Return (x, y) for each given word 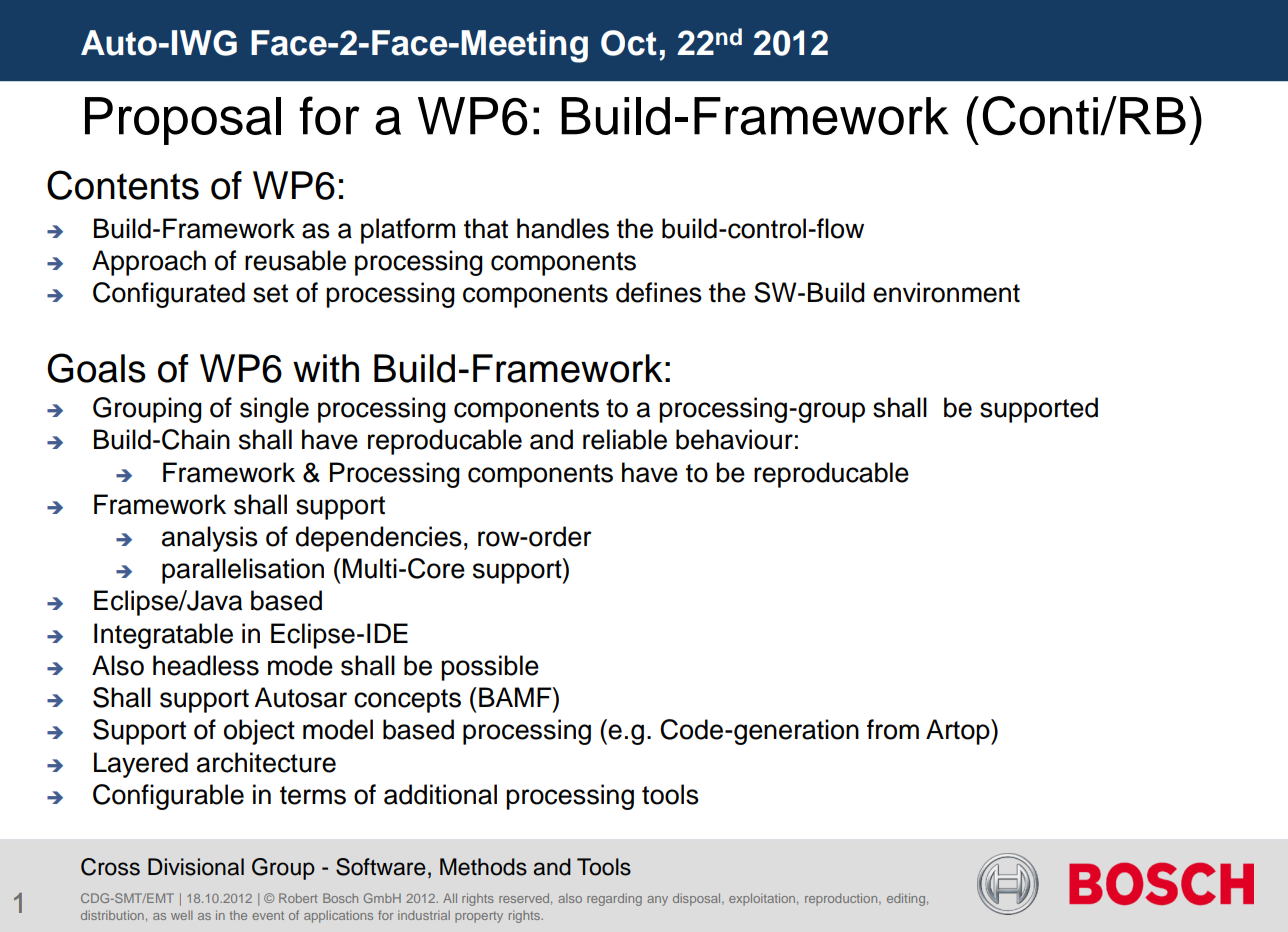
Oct (629, 43)
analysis (210, 539)
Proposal (183, 121)
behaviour (734, 439)
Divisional (196, 867)
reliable (625, 439)
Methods (483, 867)
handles (563, 228)
